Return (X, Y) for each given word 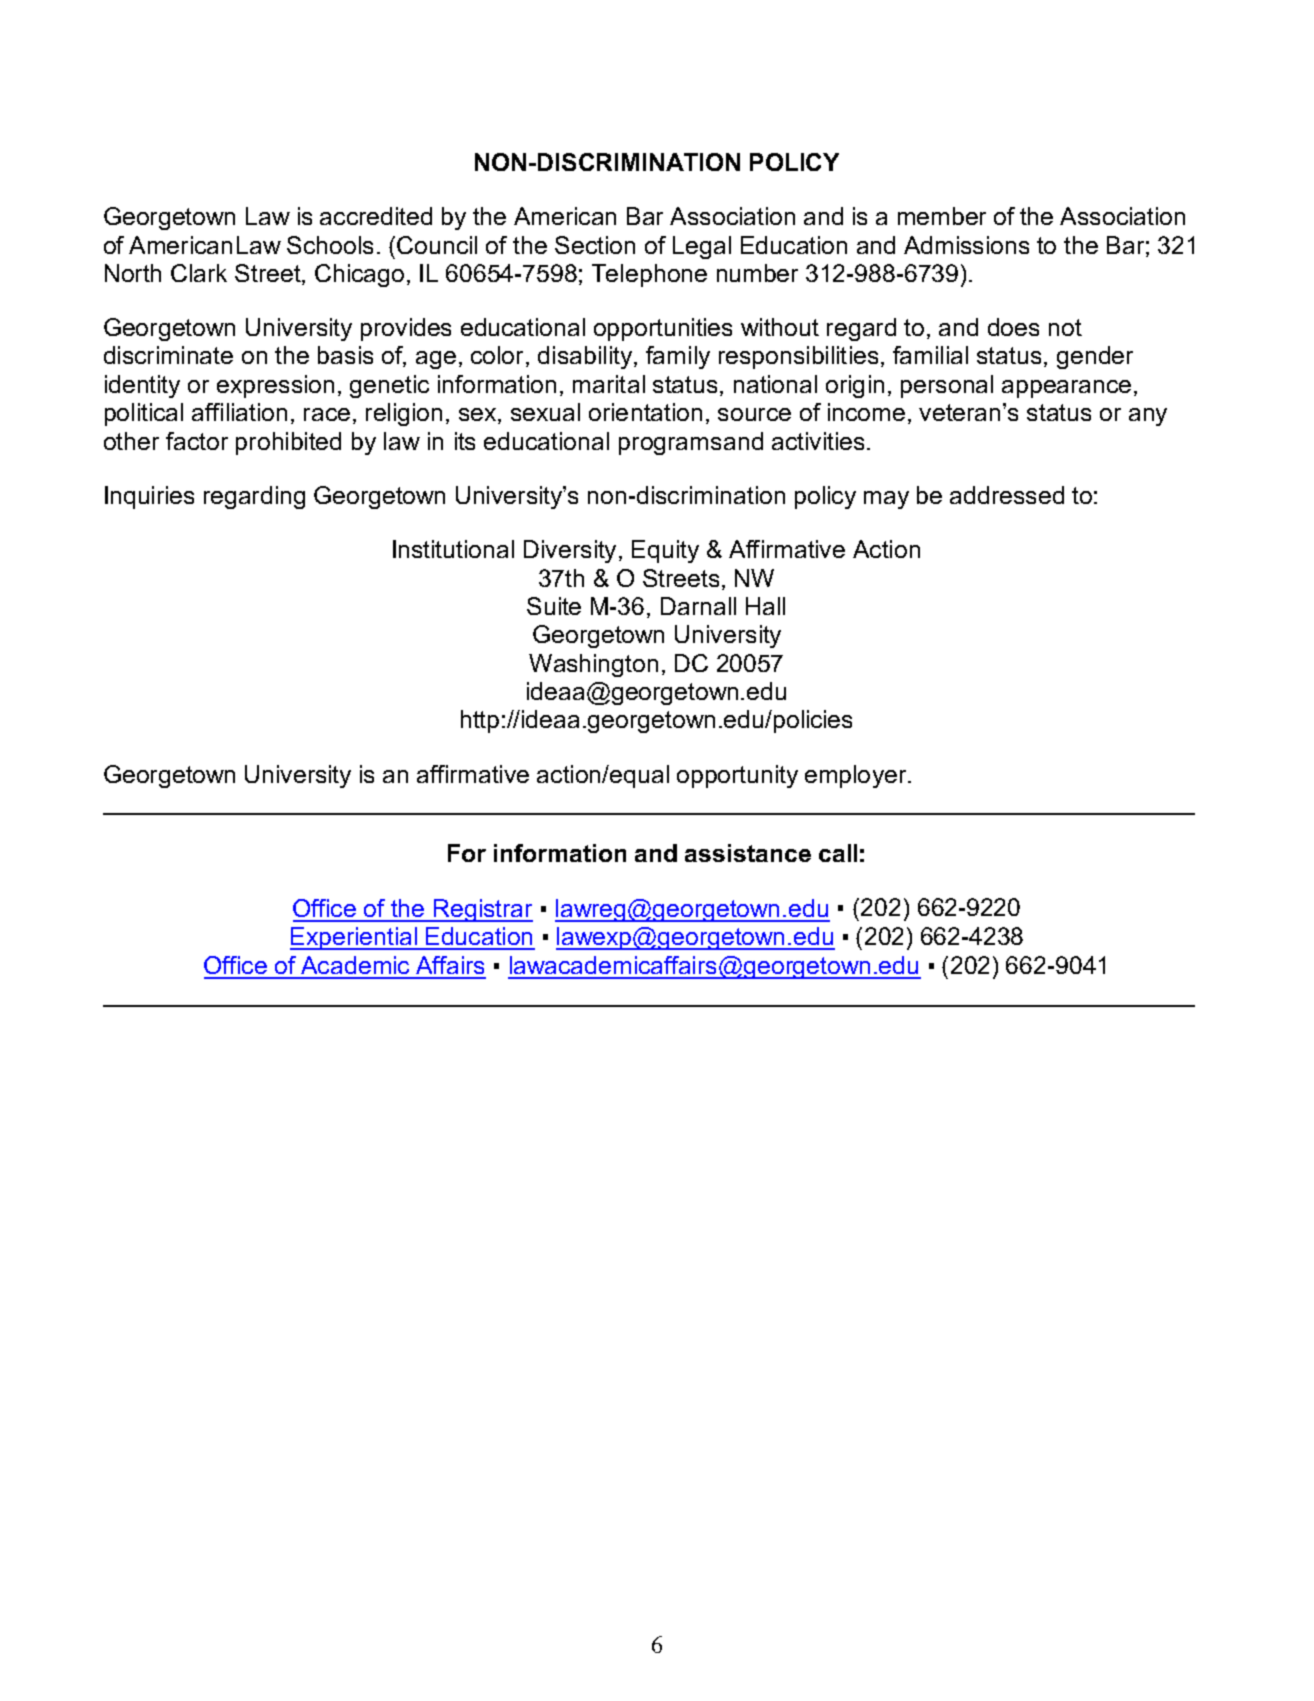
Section (595, 245)
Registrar (482, 910)
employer (857, 776)
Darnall (698, 606)
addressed (1007, 495)
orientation (645, 412)
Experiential (354, 938)
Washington (593, 665)
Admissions (966, 245)
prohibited (288, 443)
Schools (330, 245)
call (838, 853)
